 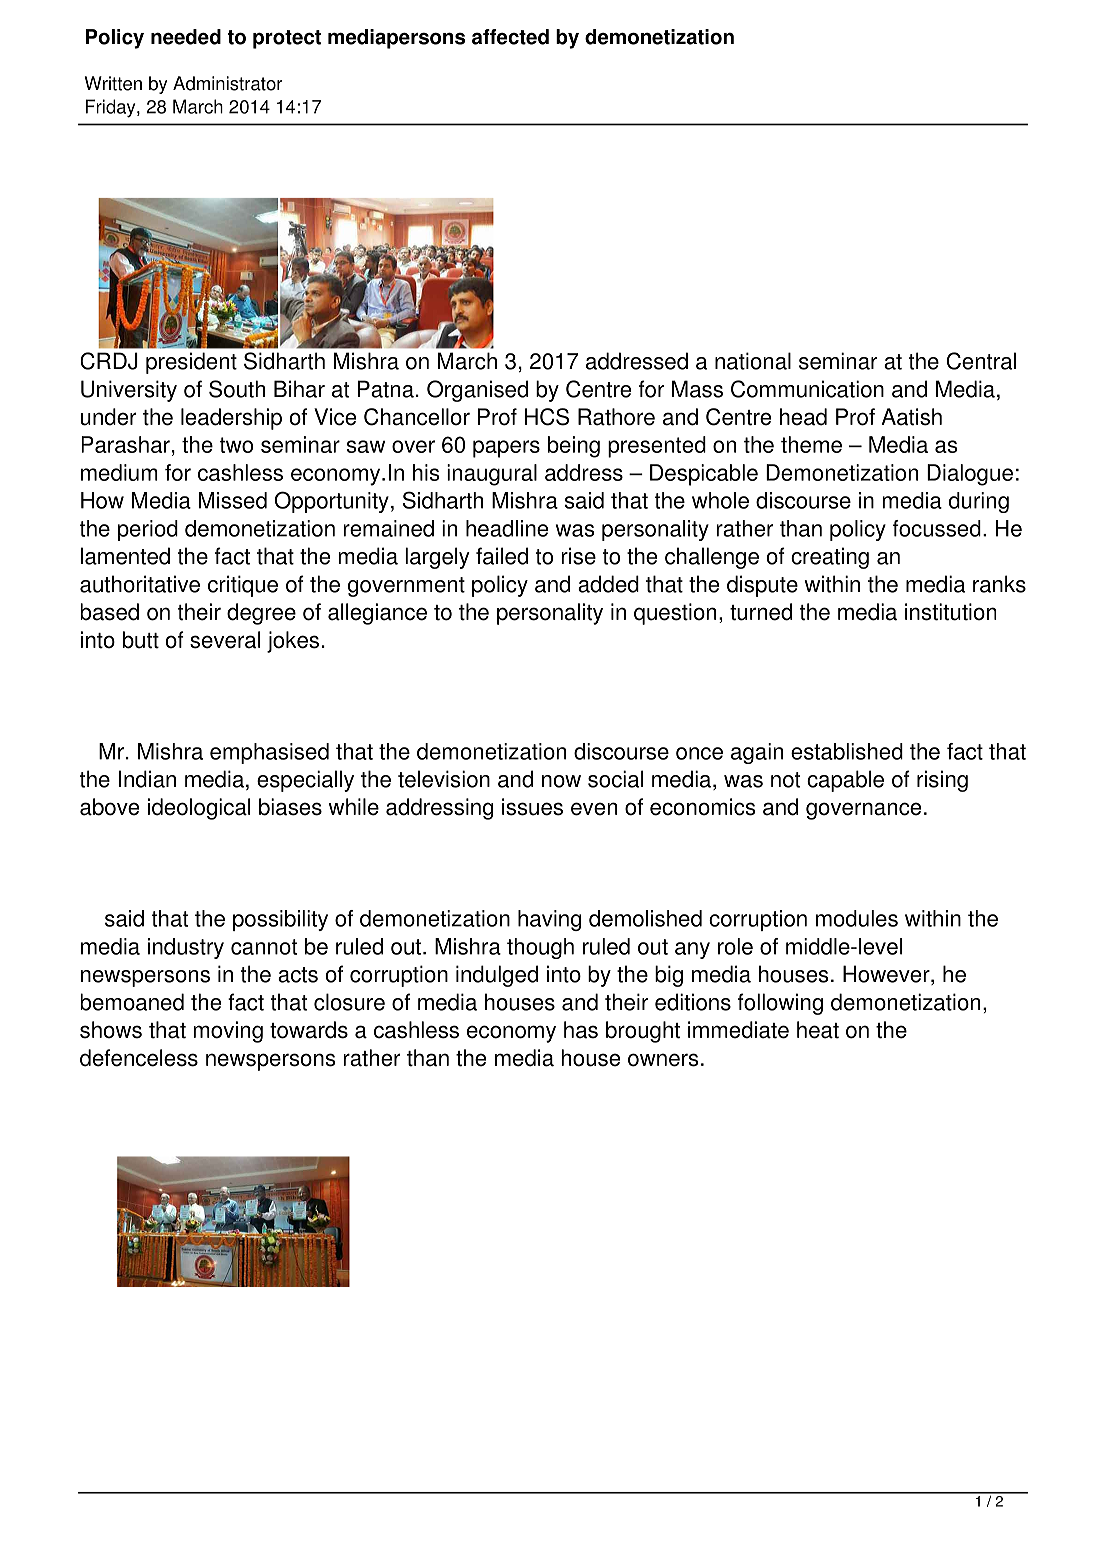 I want to click on national, so click(x=753, y=361).
